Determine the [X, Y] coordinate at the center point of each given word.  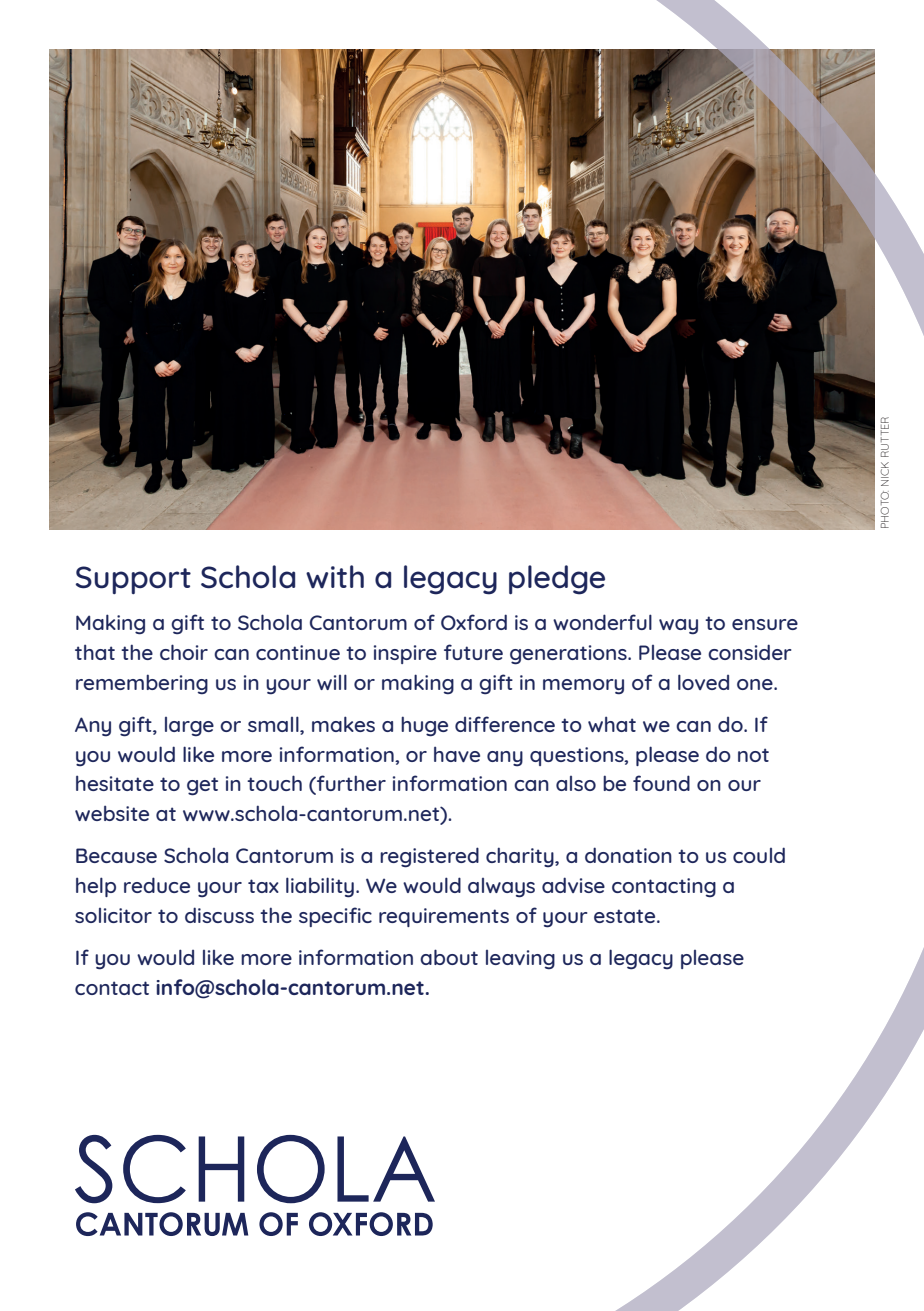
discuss [219, 915]
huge [424, 726]
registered [429, 857]
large [189, 727]
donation [628, 855]
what [612, 724]
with [335, 576]
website [112, 813]
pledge [557, 580]
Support [133, 580]
